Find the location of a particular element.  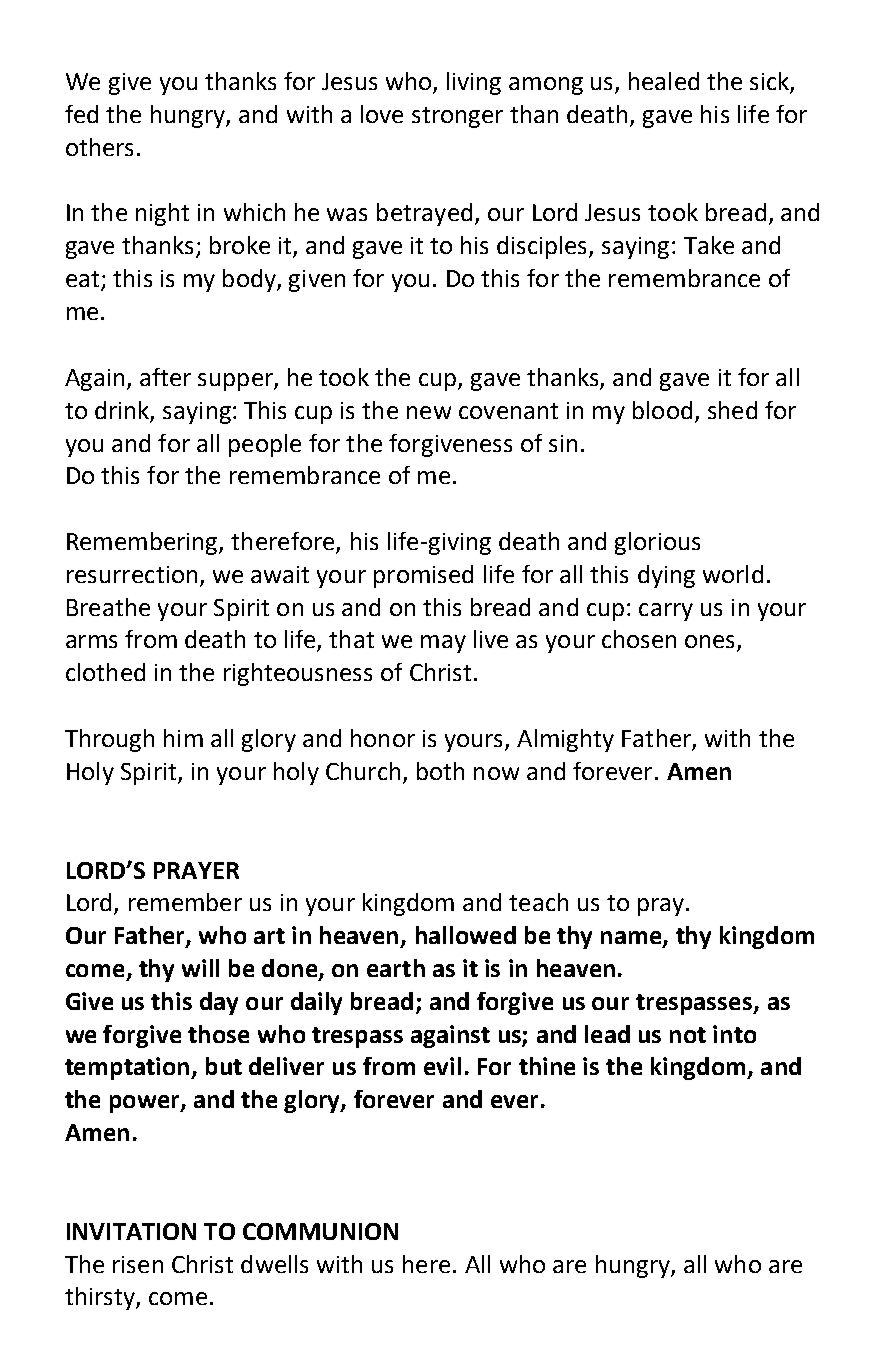

will is located at coordinates (200, 968).
